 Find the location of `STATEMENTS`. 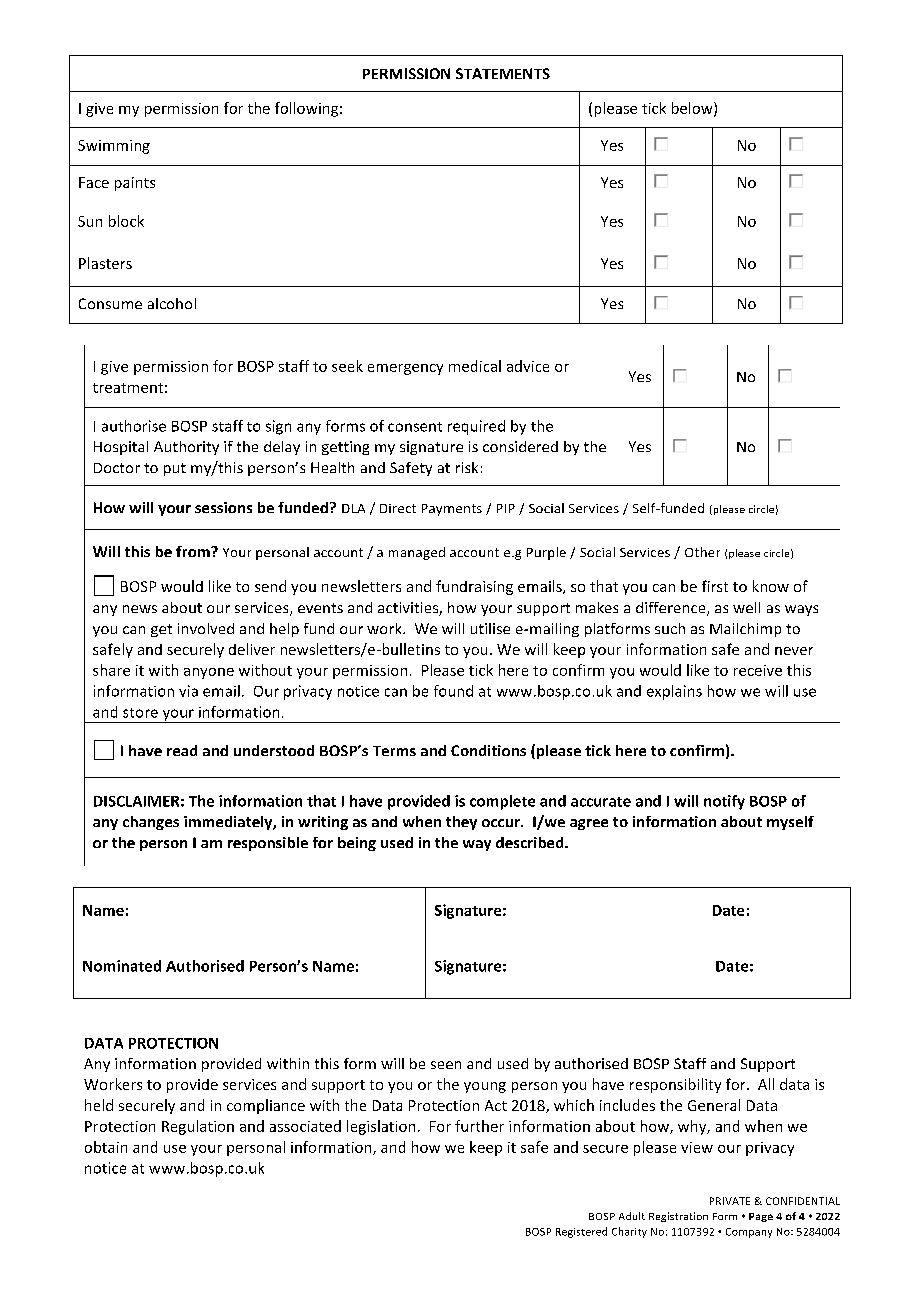

STATEMENTS is located at coordinates (503, 73).
